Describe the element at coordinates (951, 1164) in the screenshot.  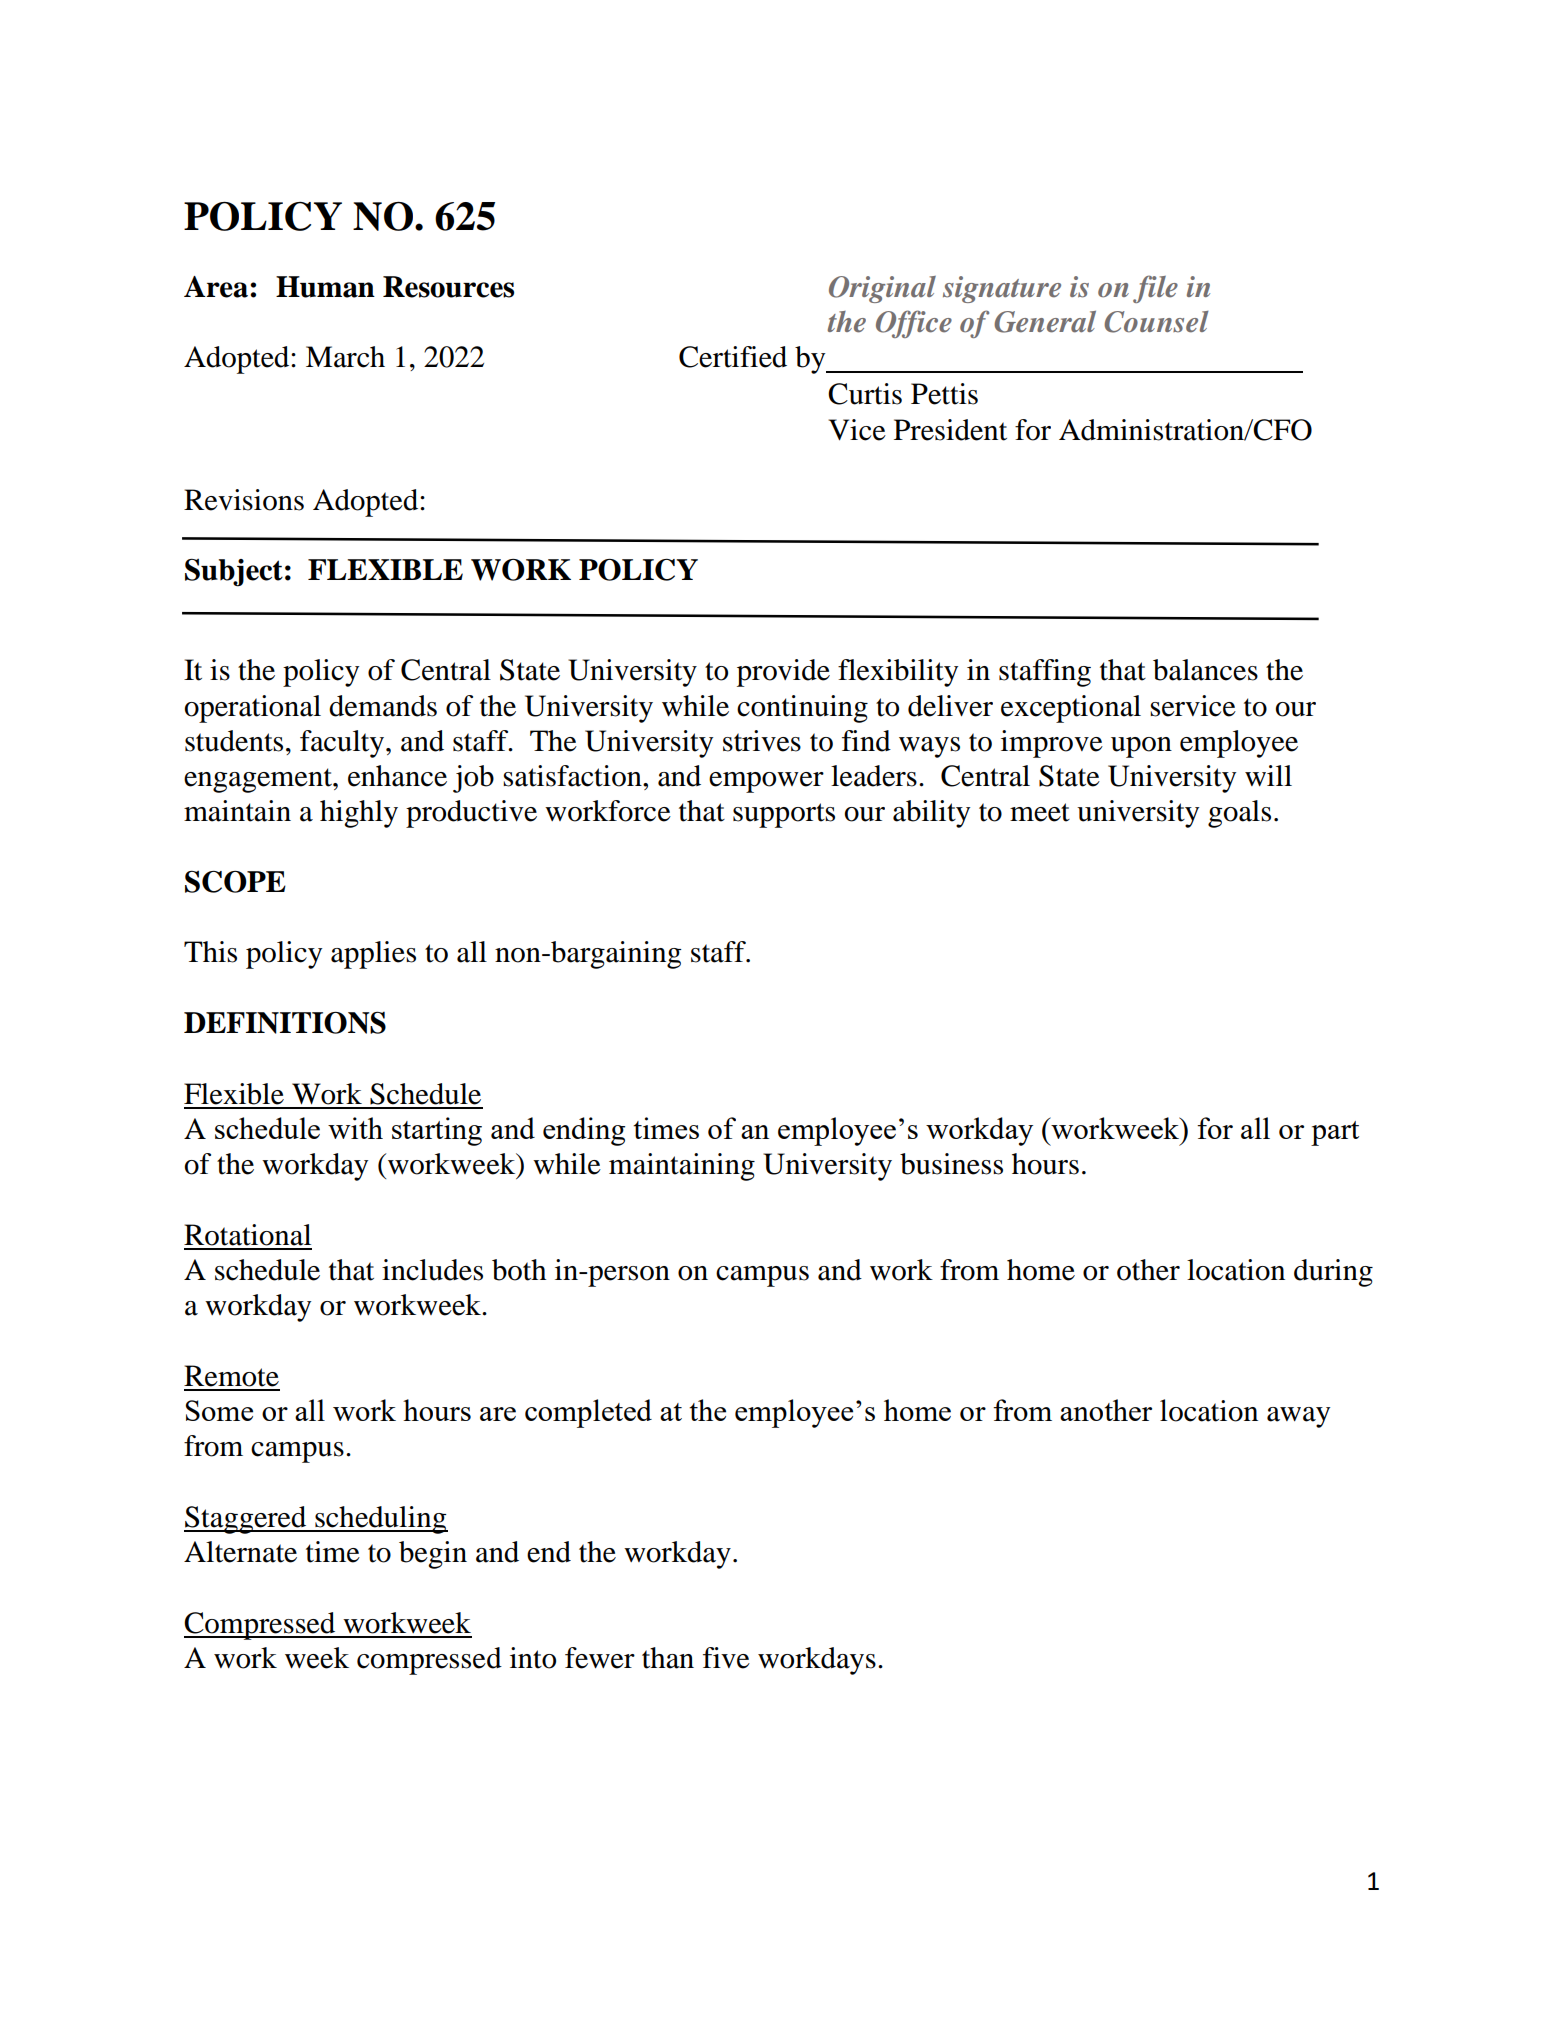
I see `business` at that location.
